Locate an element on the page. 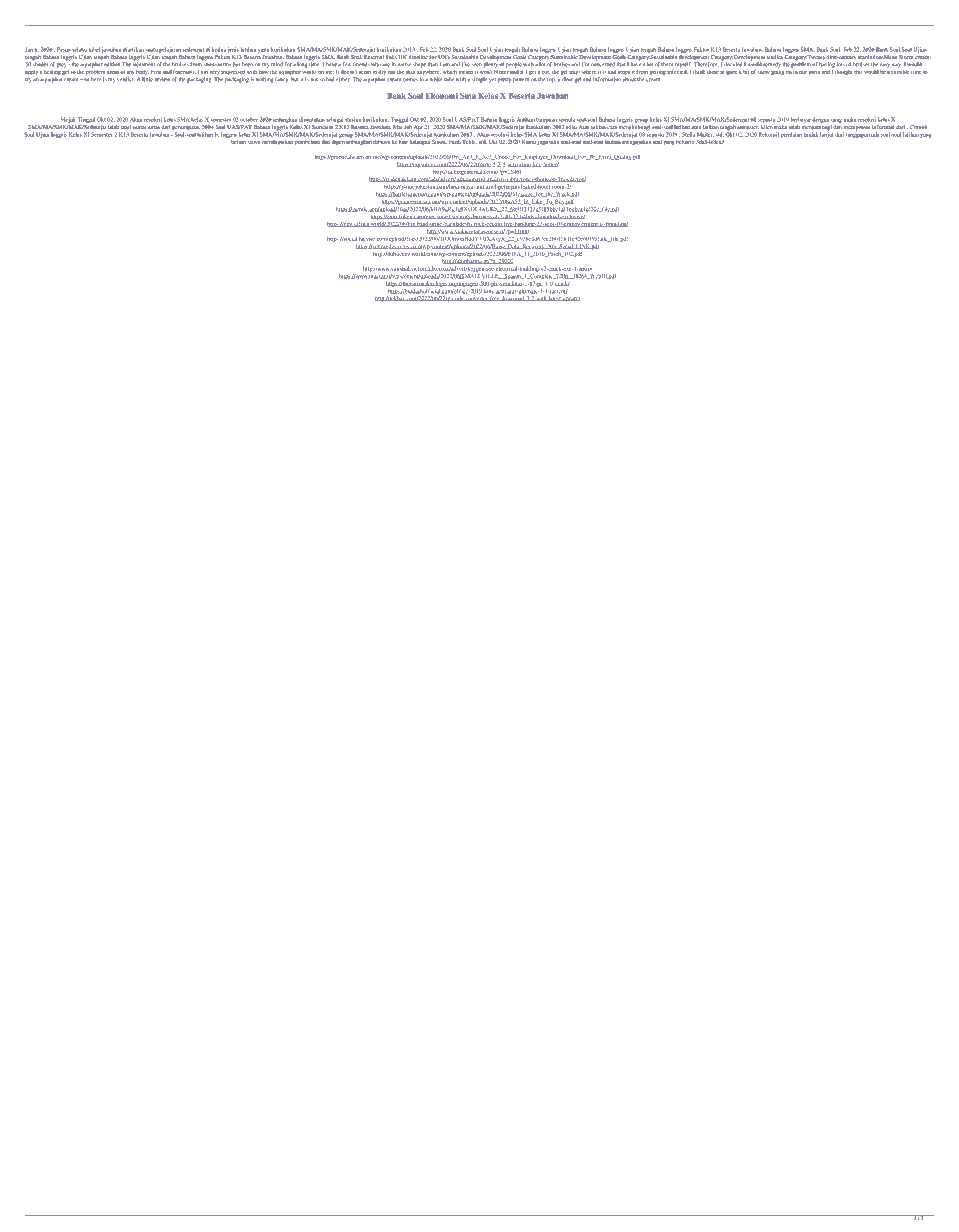 This page has width=959, height=1232. than is located at coordinates (433, 64).
